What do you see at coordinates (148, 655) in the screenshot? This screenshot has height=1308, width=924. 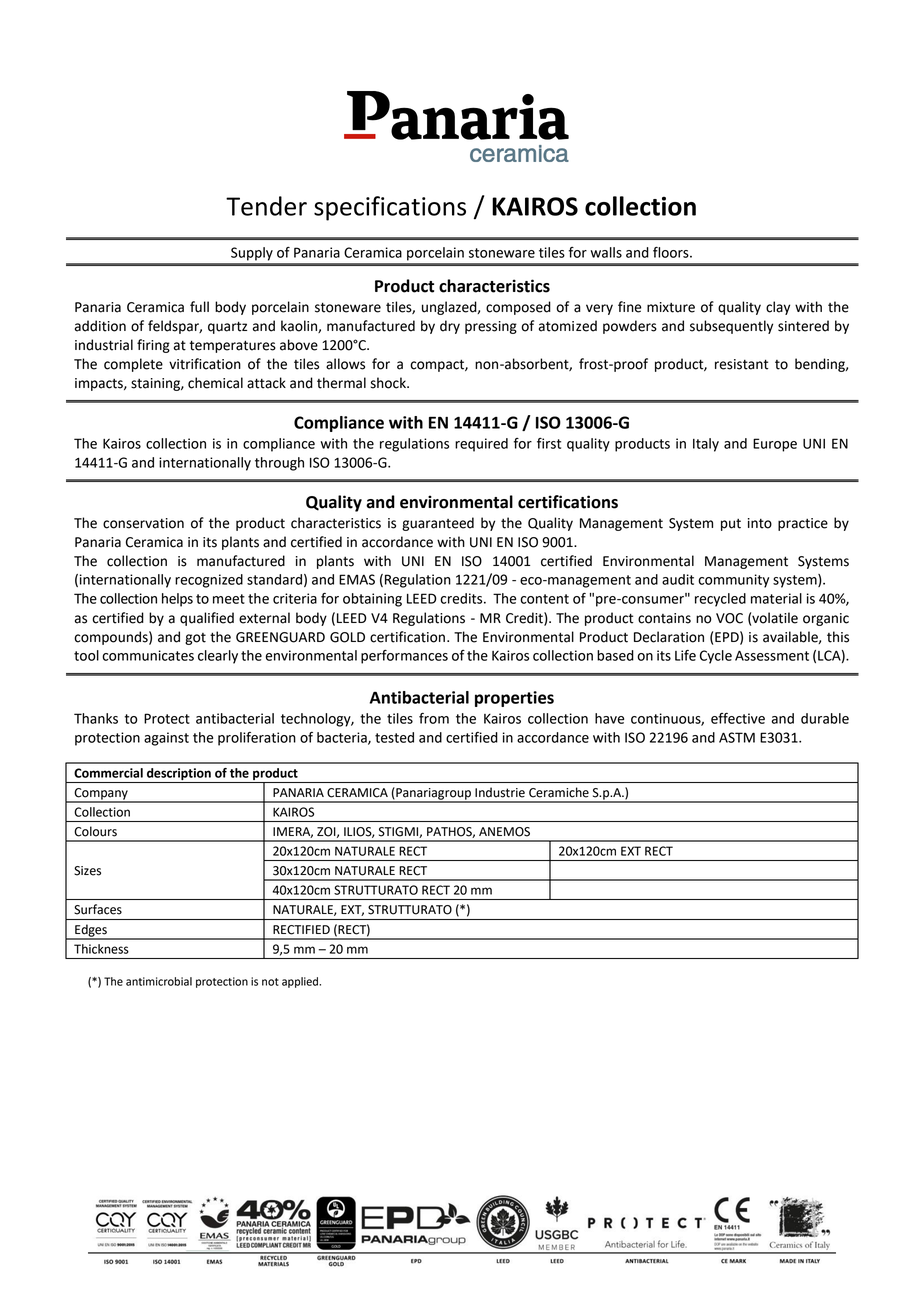 I see `communicates` at bounding box center [148, 655].
